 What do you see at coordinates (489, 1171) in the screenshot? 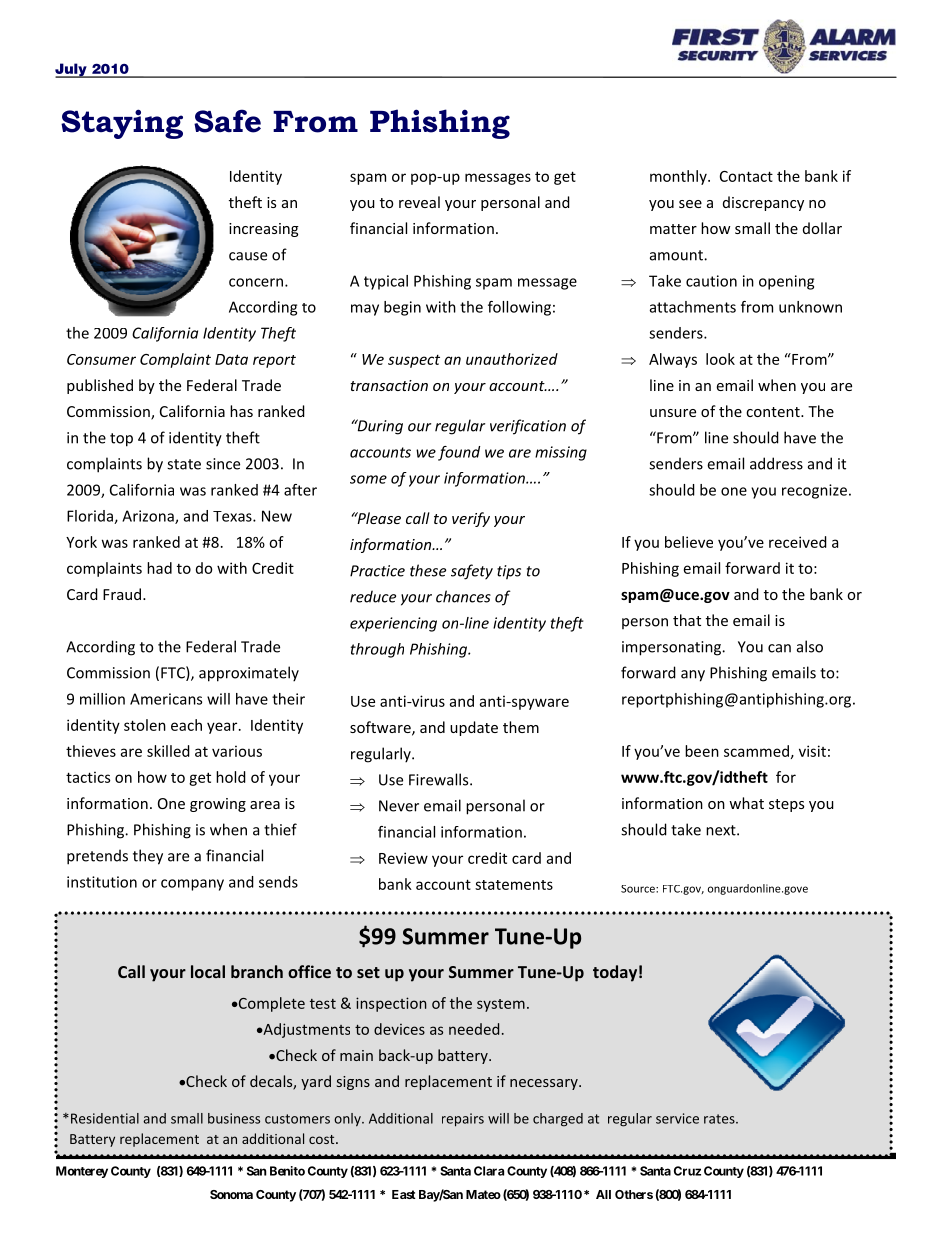
I see `Clara` at bounding box center [489, 1171].
